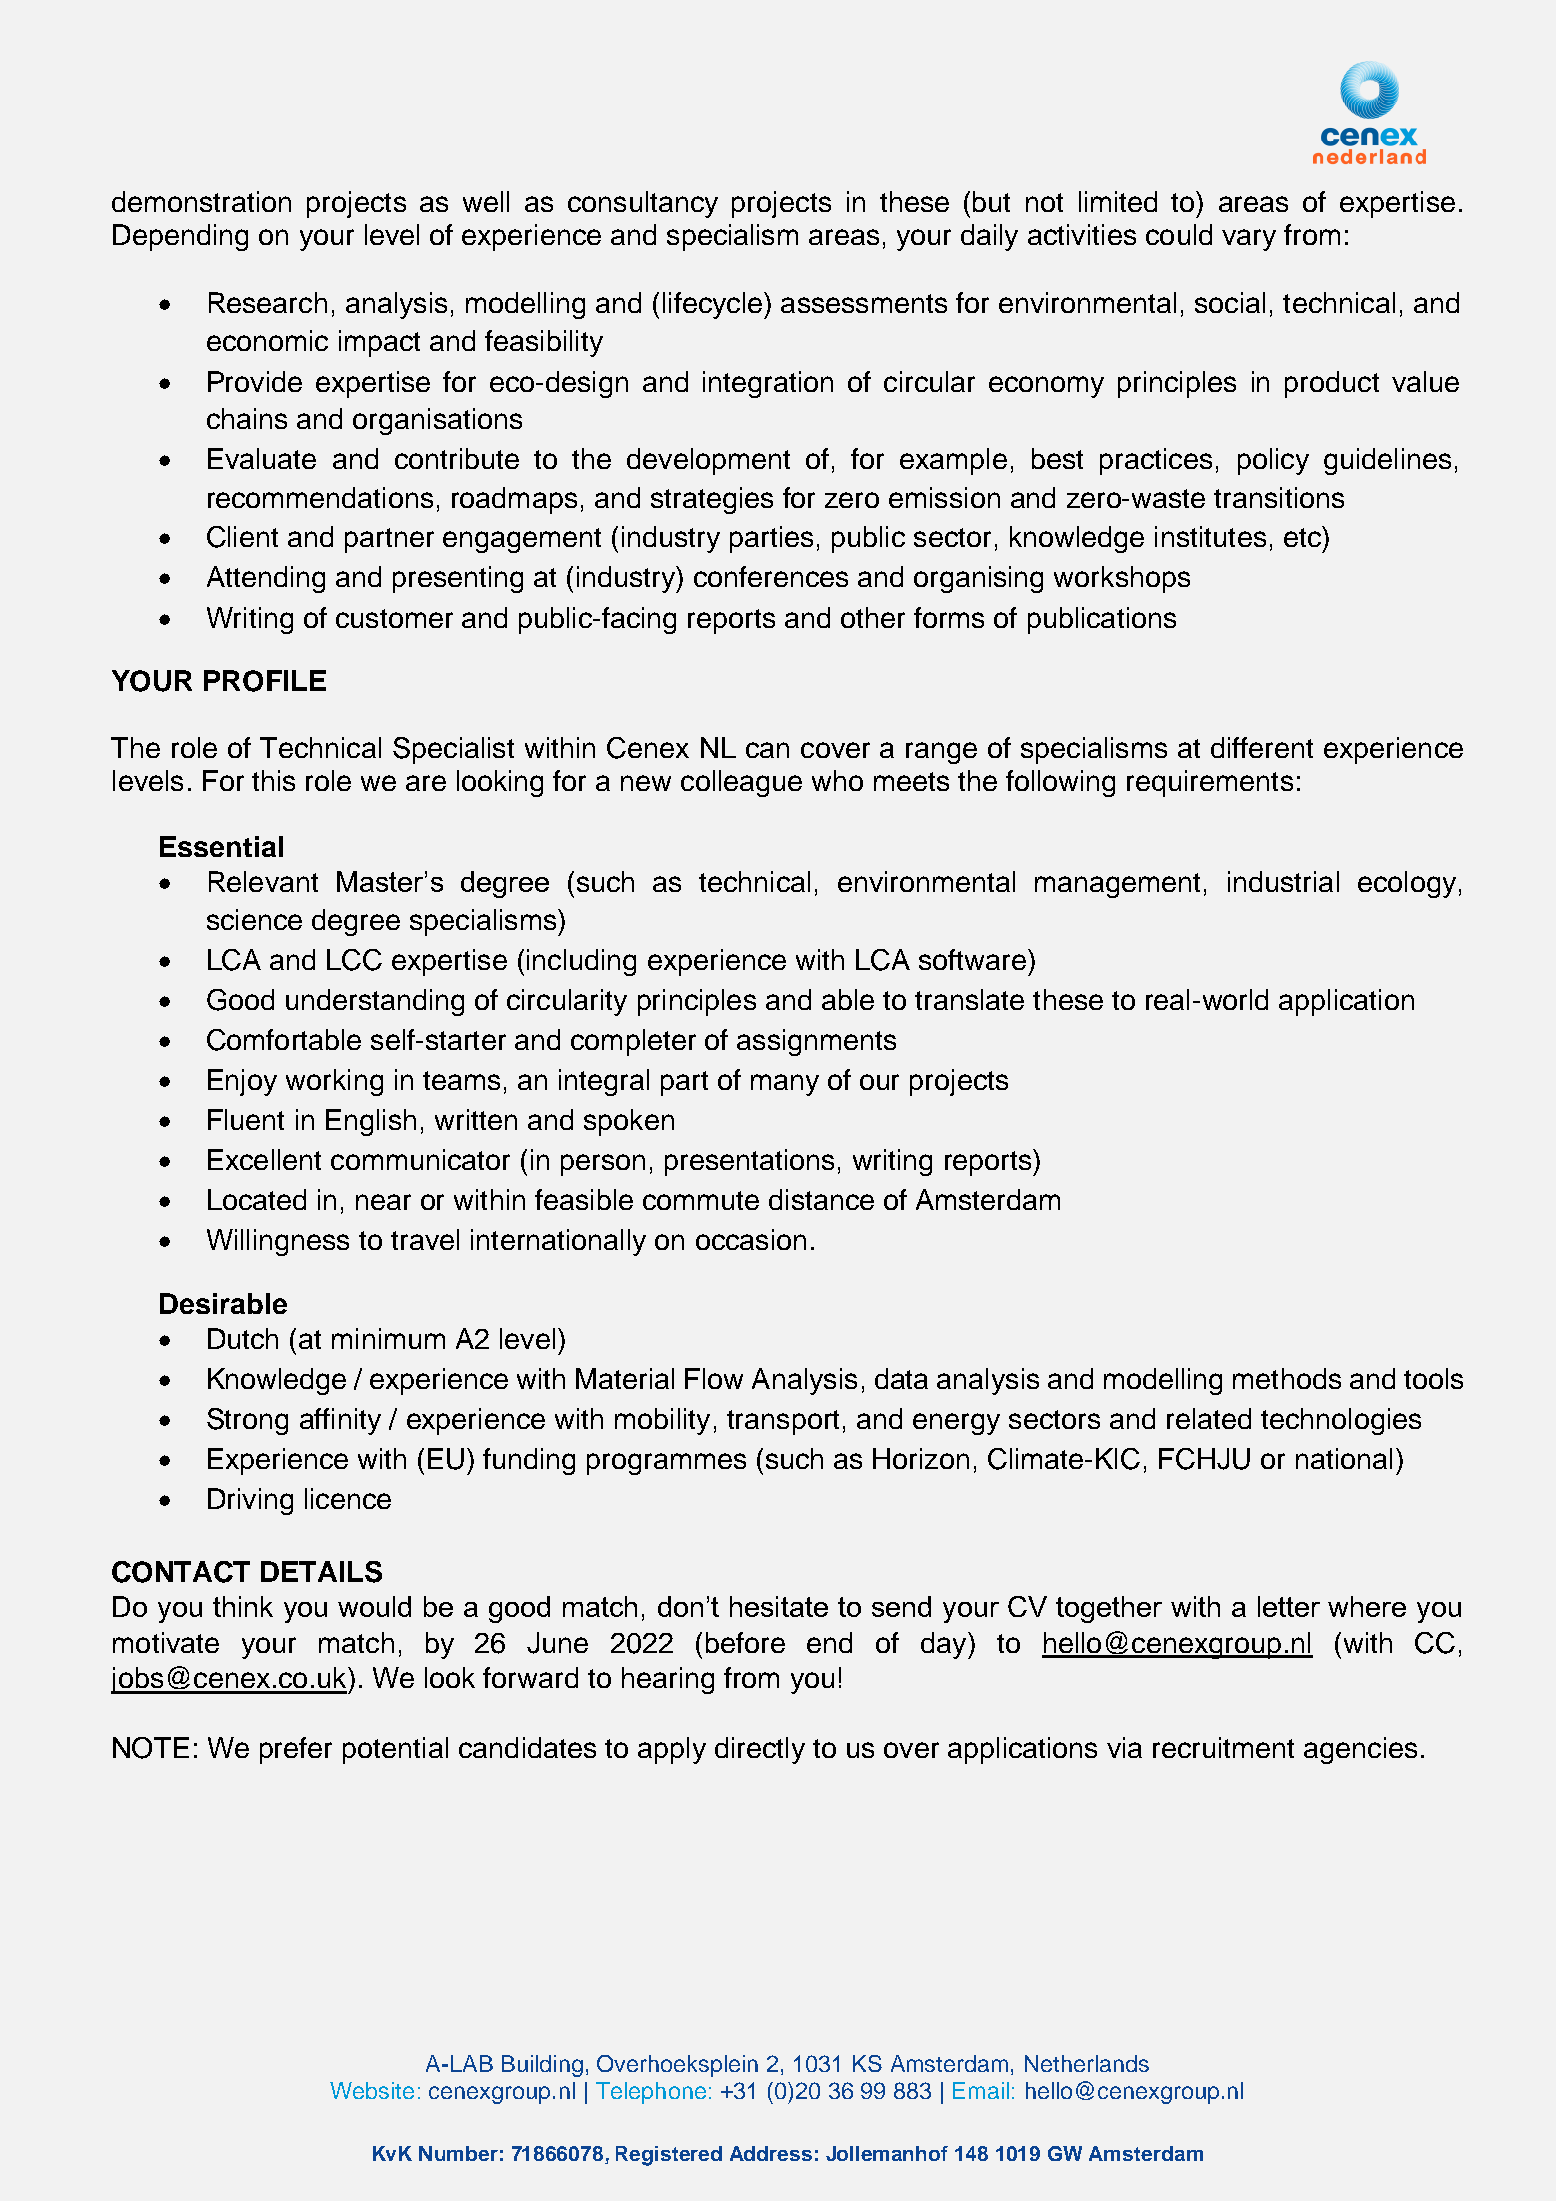  What do you see at coordinates (821, 1199) in the screenshot?
I see `distance` at bounding box center [821, 1199].
